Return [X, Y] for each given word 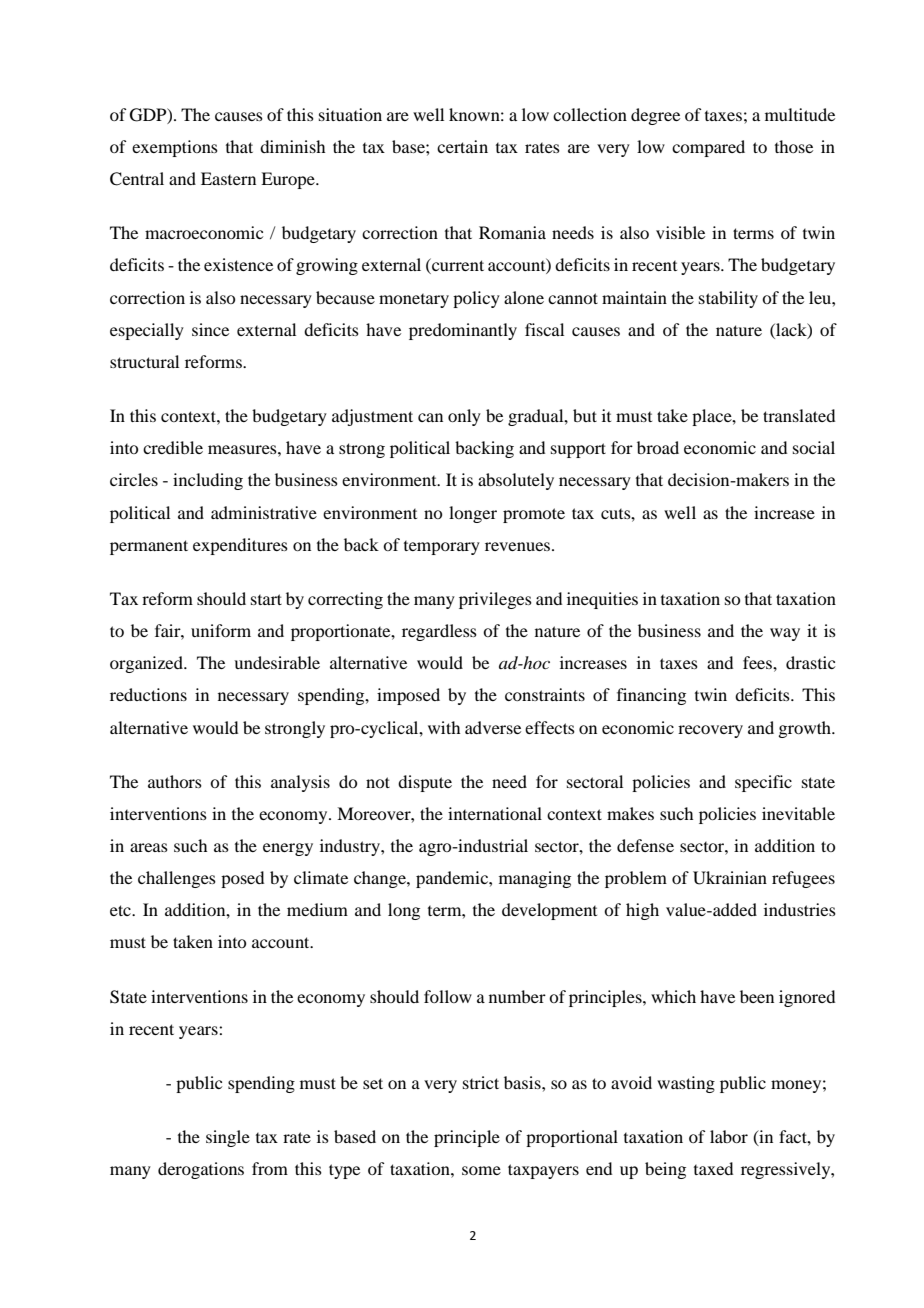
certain [462, 146]
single [228, 1138]
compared [708, 148]
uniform [221, 630]
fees [758, 662]
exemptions [175, 148]
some [481, 1170]
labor [729, 1136]
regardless [439, 632]
